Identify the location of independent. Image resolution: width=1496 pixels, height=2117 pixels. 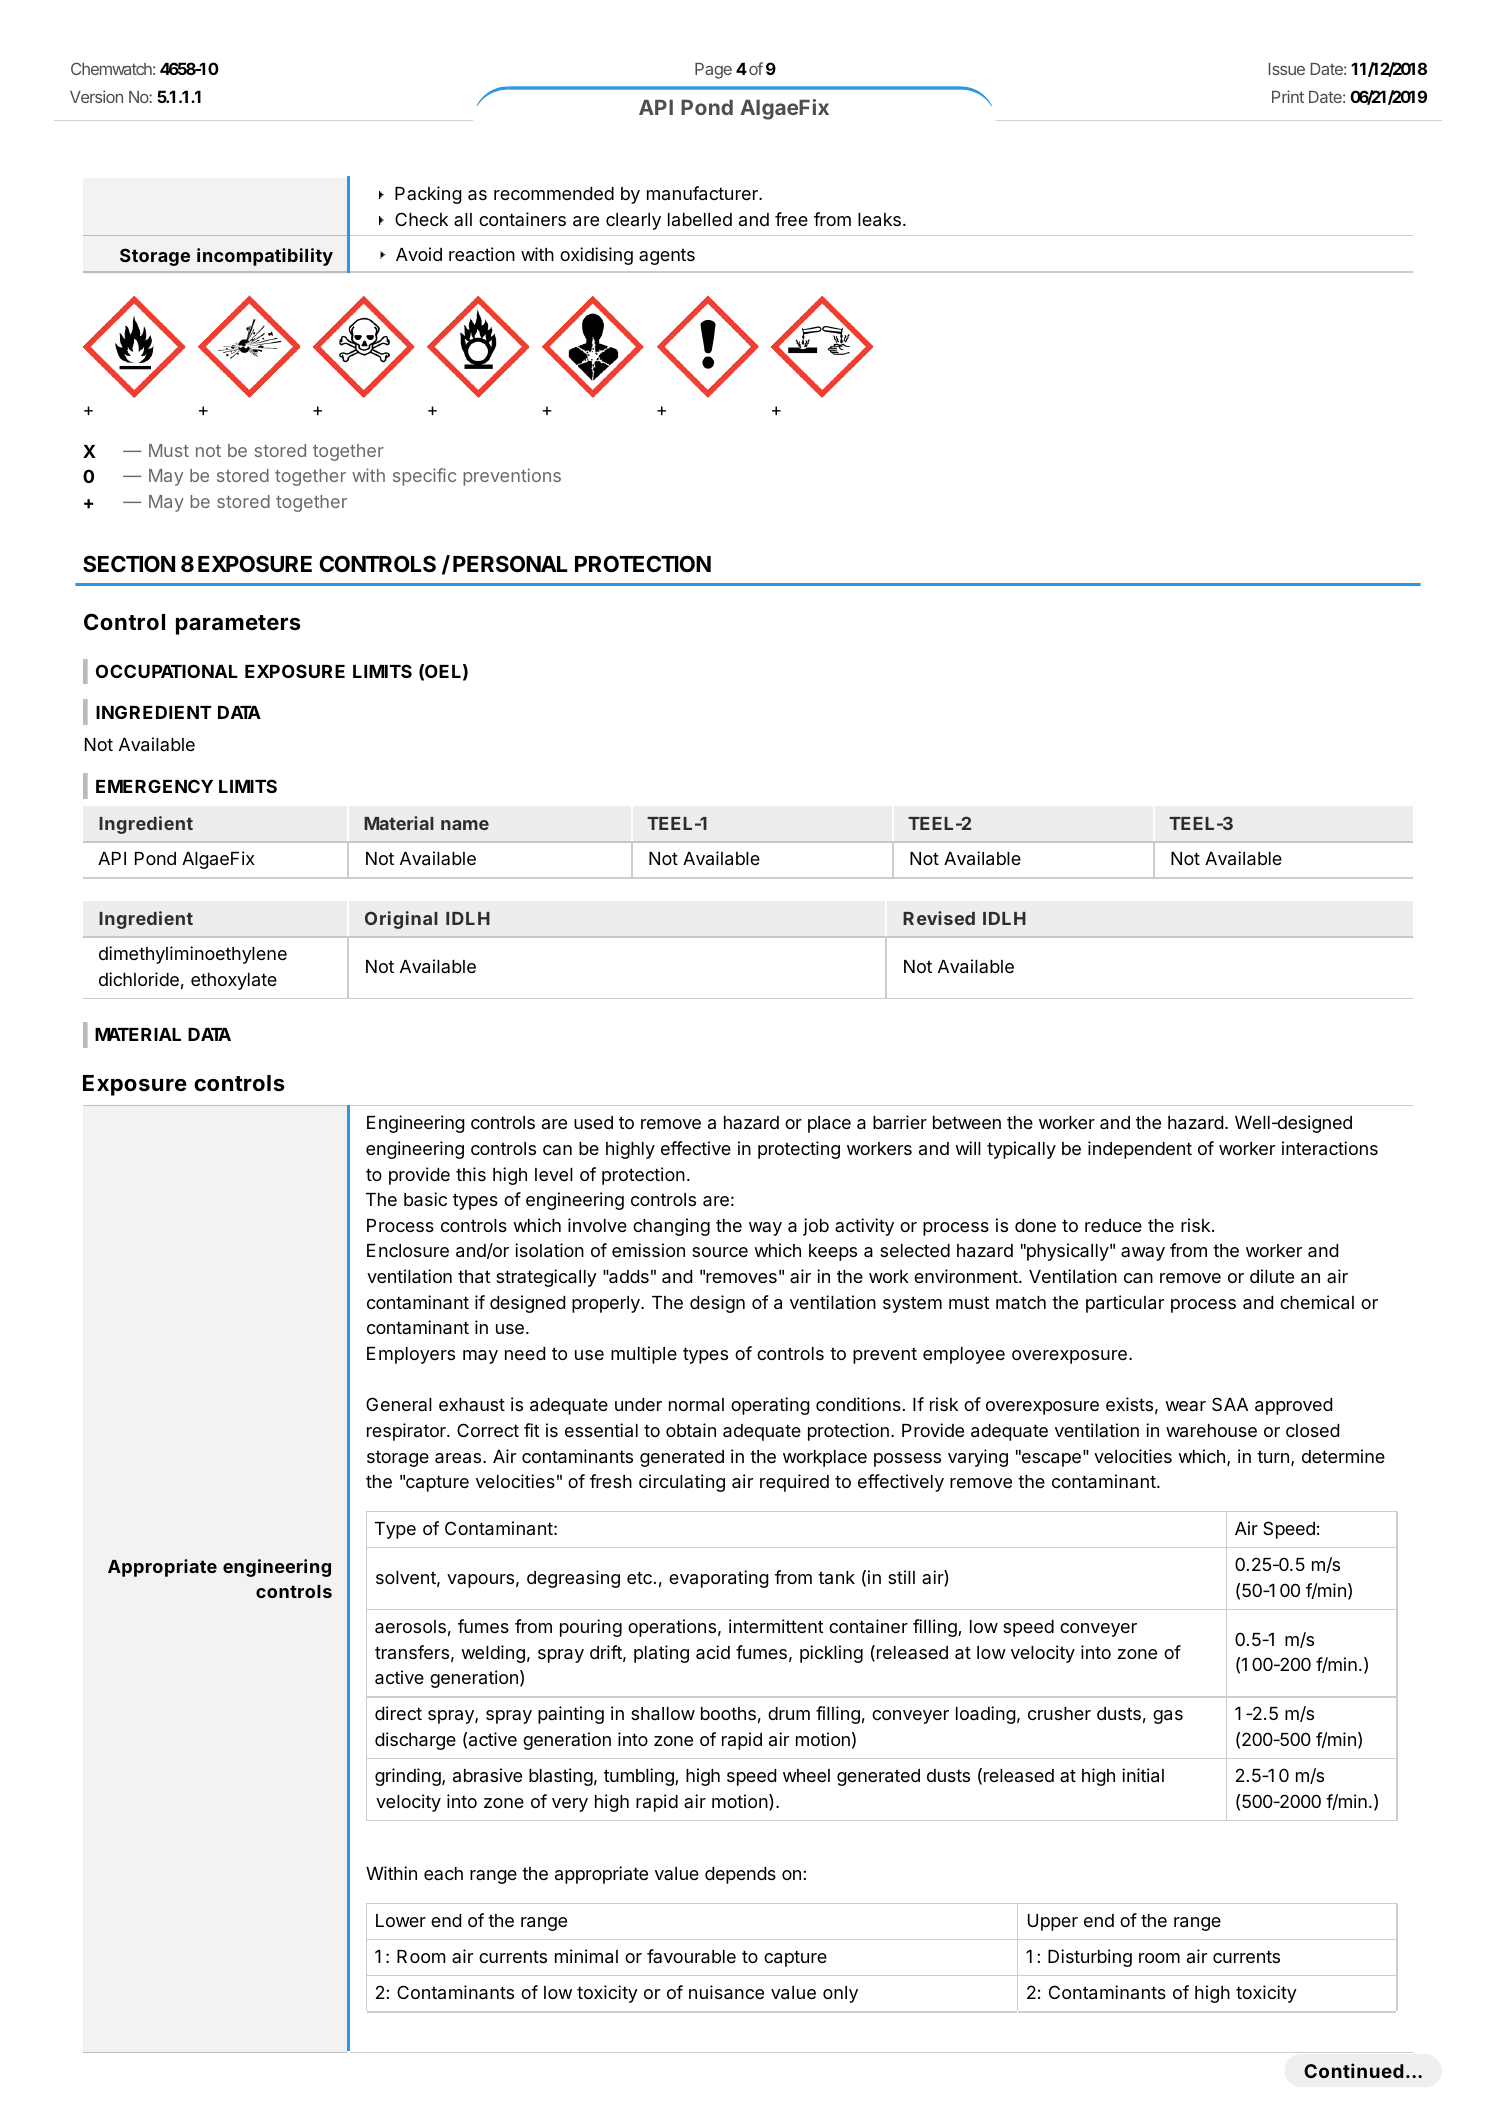
(1140, 1150).
